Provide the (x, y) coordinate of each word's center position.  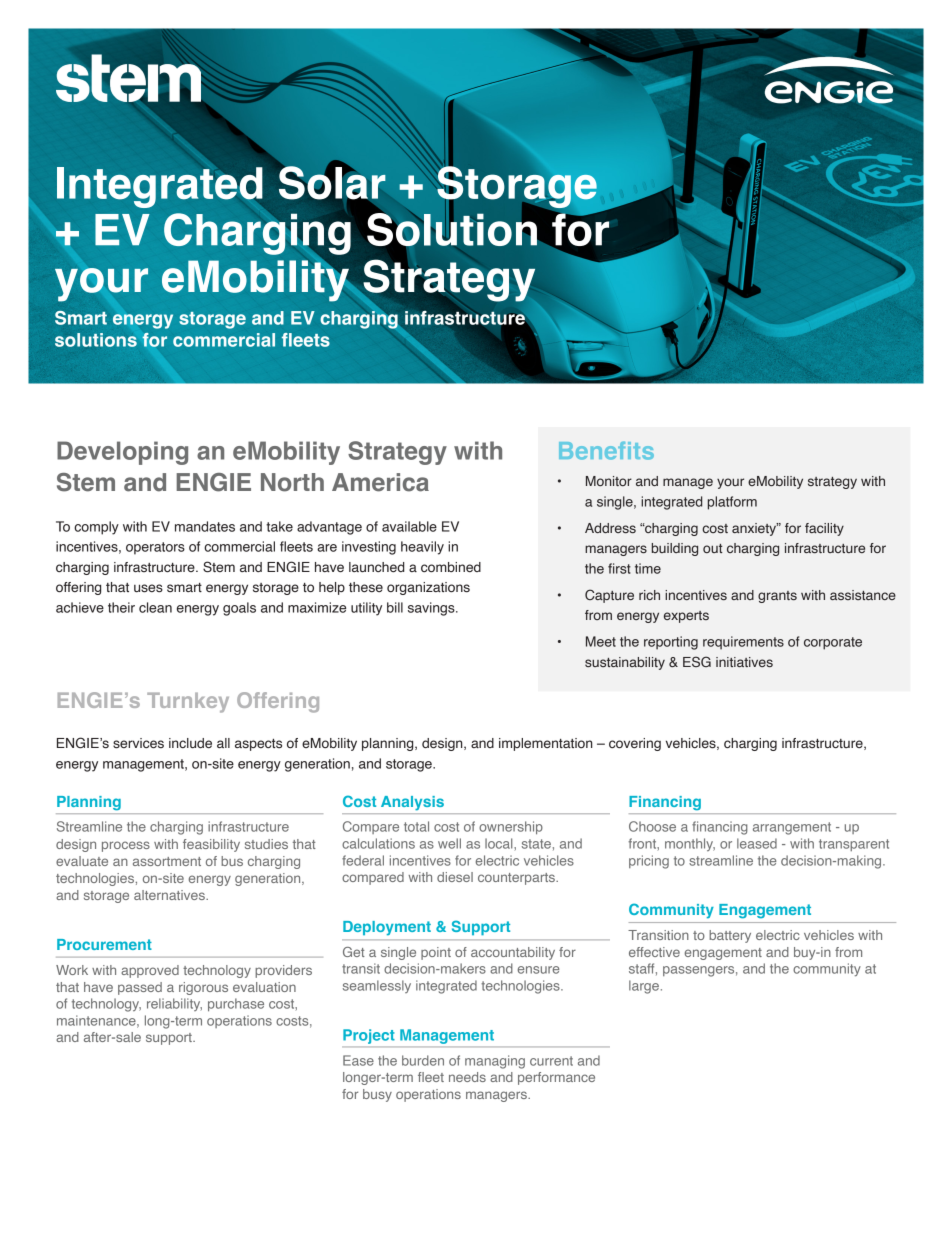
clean (155, 607)
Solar (332, 183)
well (449, 843)
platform (732, 503)
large (644, 987)
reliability (174, 1004)
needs (467, 1077)
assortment (167, 861)
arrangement (792, 828)
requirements (743, 643)
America (380, 482)
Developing (122, 453)
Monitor (609, 481)
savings (432, 609)
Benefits (606, 450)
